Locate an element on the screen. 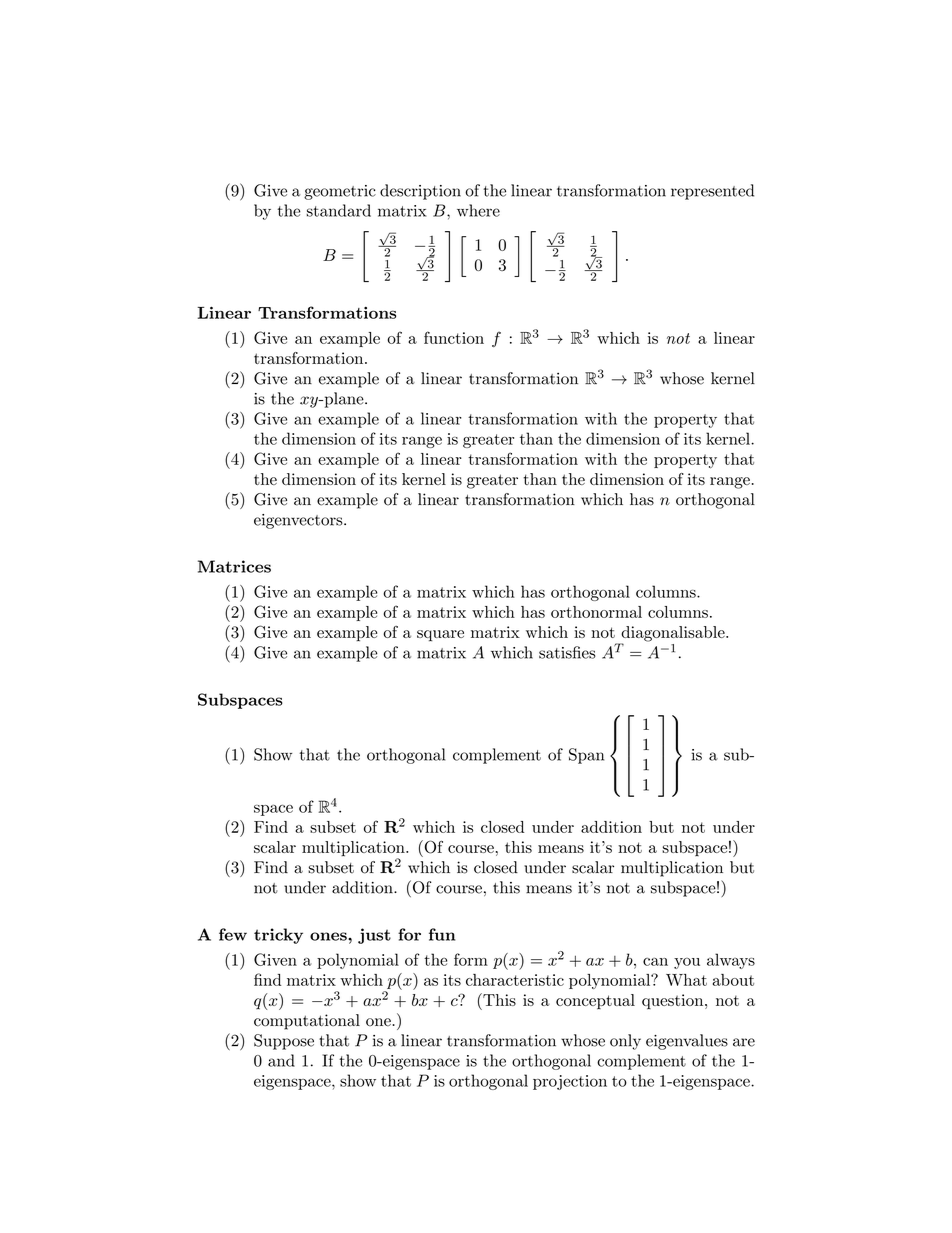 The width and height of the screenshot is (952, 1233). square is located at coordinates (440, 636).
